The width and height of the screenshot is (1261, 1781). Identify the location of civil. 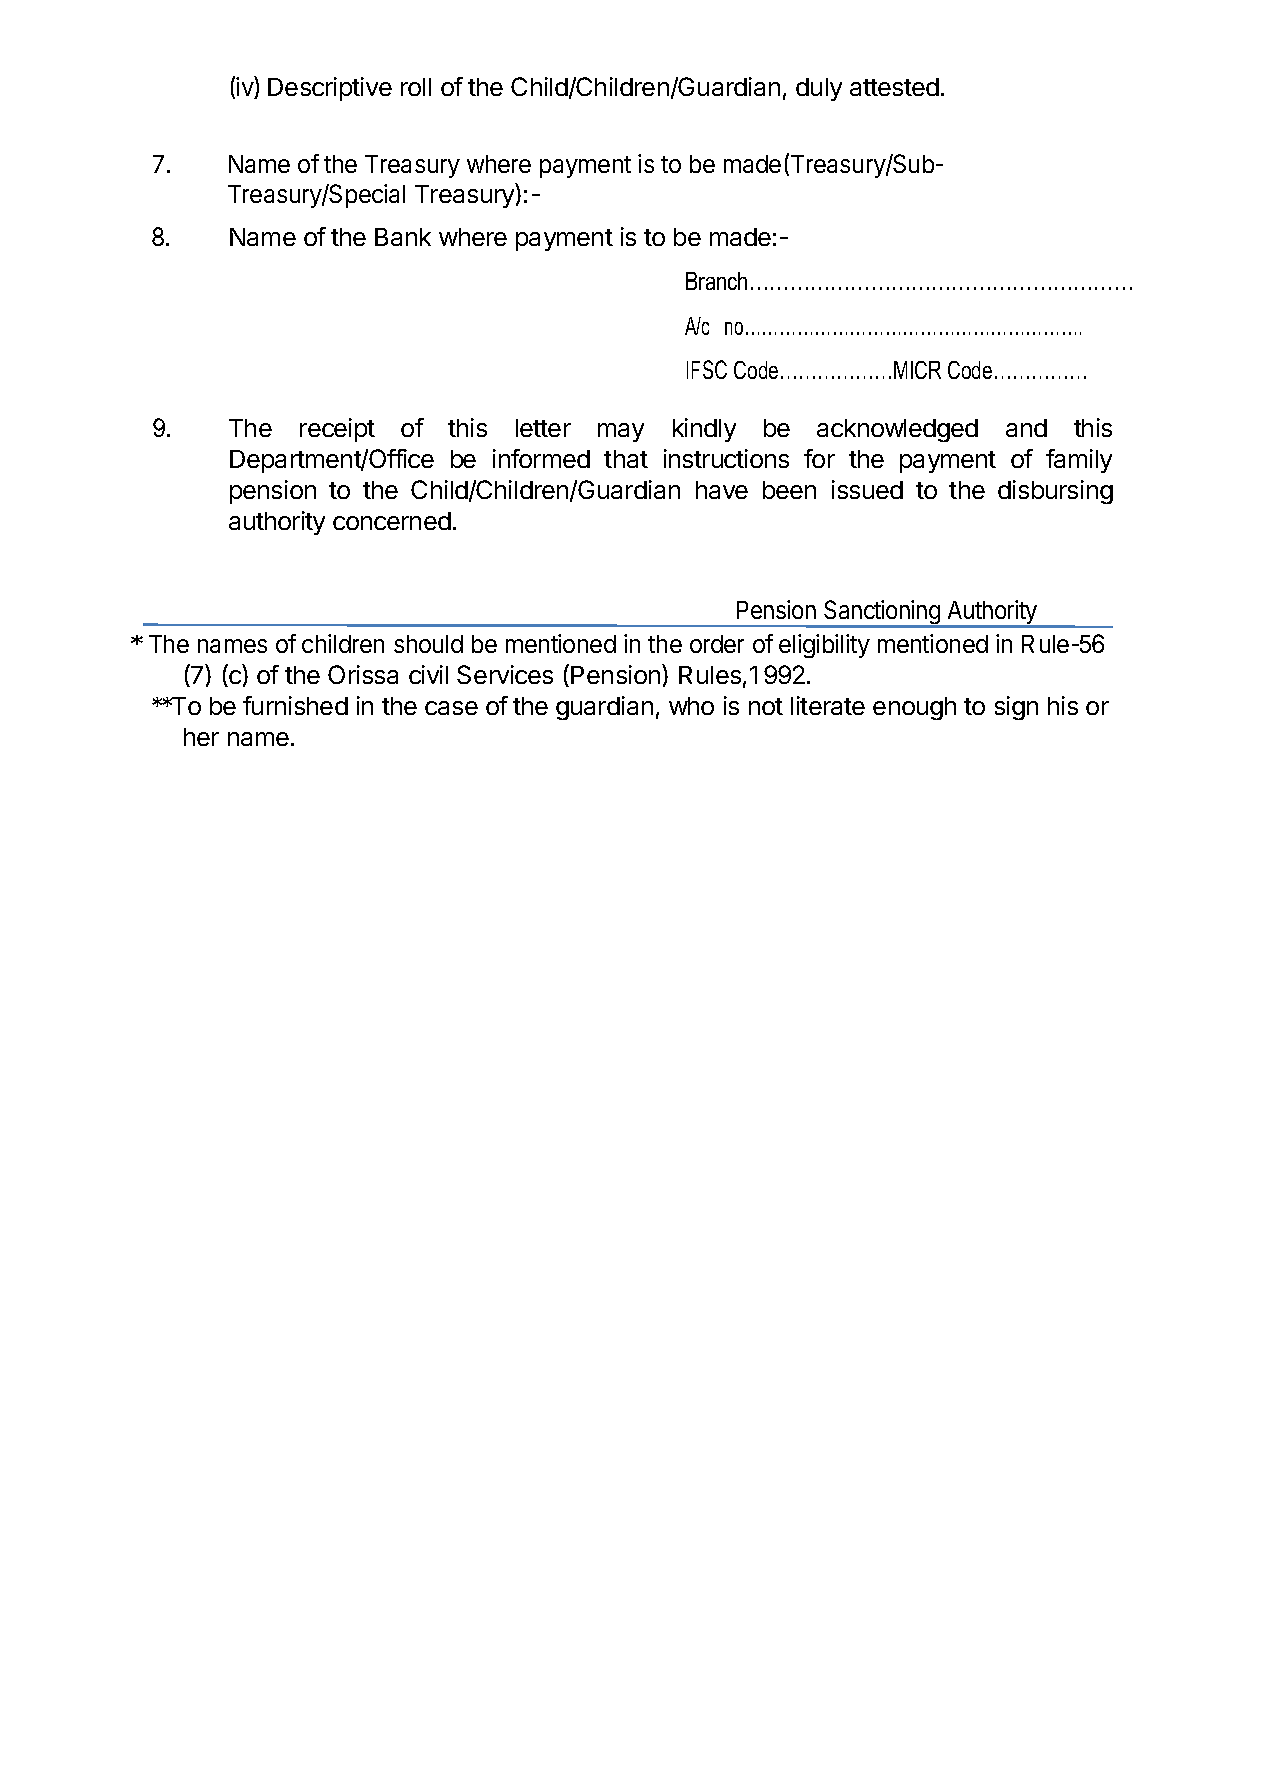
(428, 674).
